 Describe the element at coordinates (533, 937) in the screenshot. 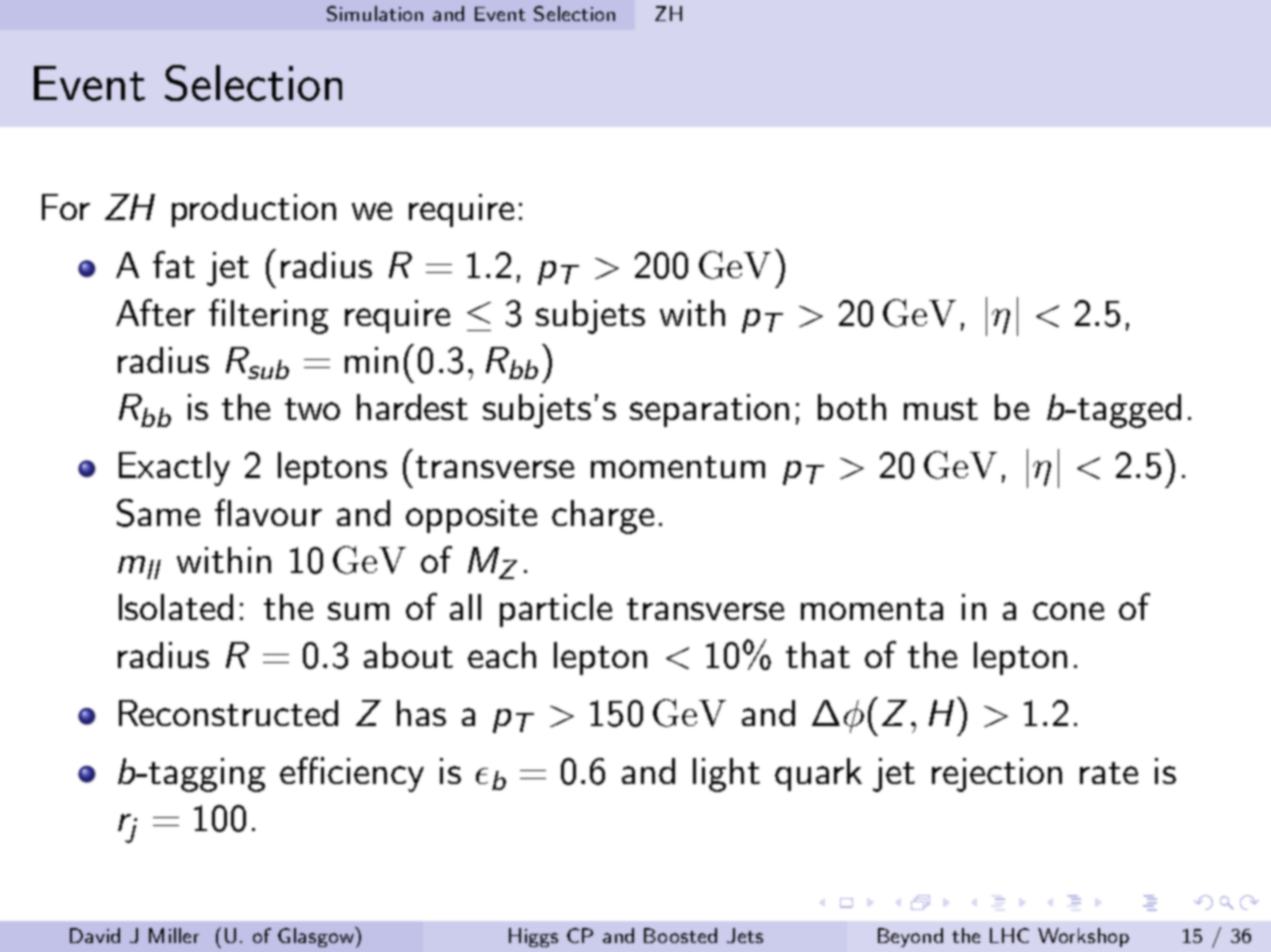

I see `Higgs` at that location.
